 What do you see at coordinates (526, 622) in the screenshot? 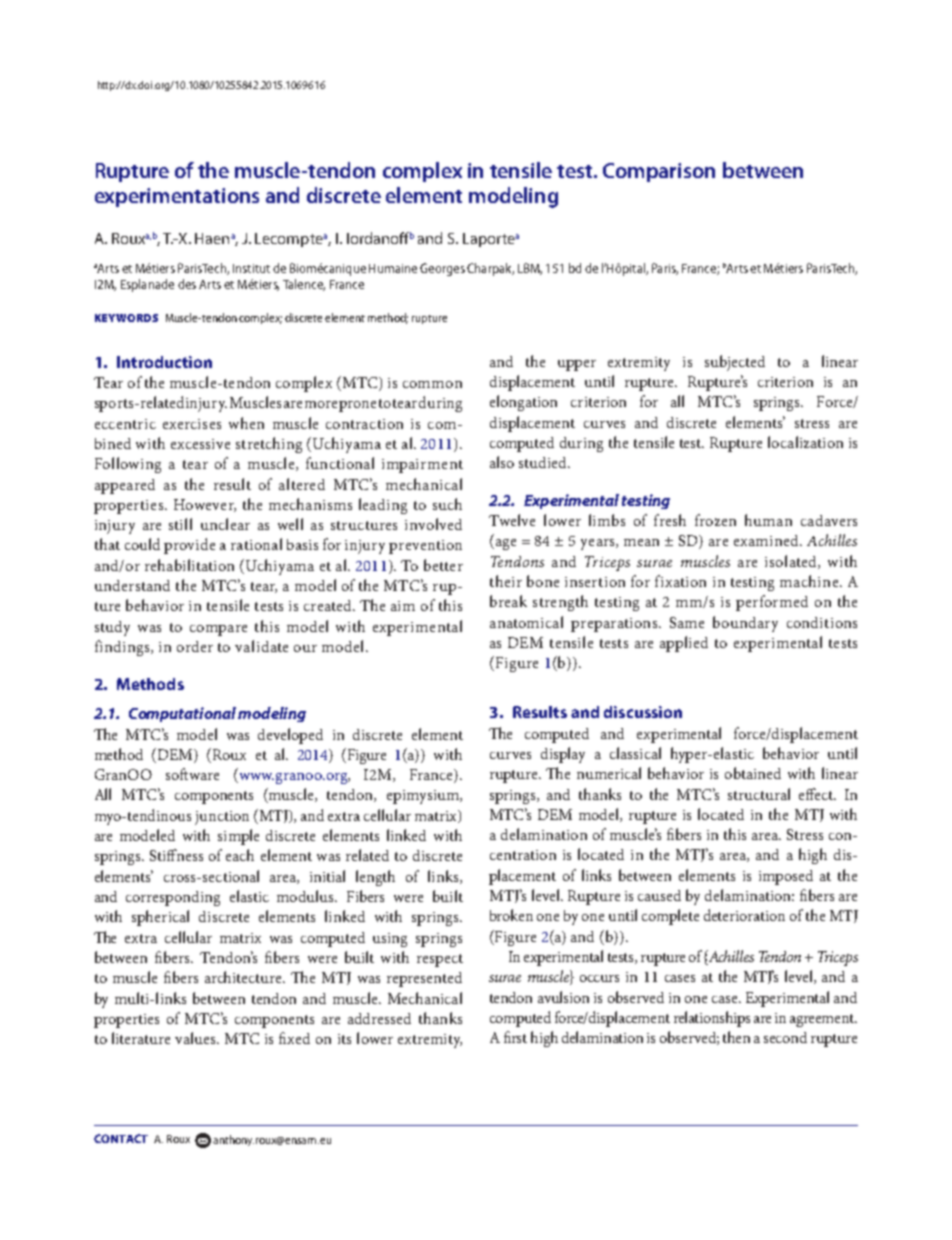
I see `anatomical` at bounding box center [526, 622].
